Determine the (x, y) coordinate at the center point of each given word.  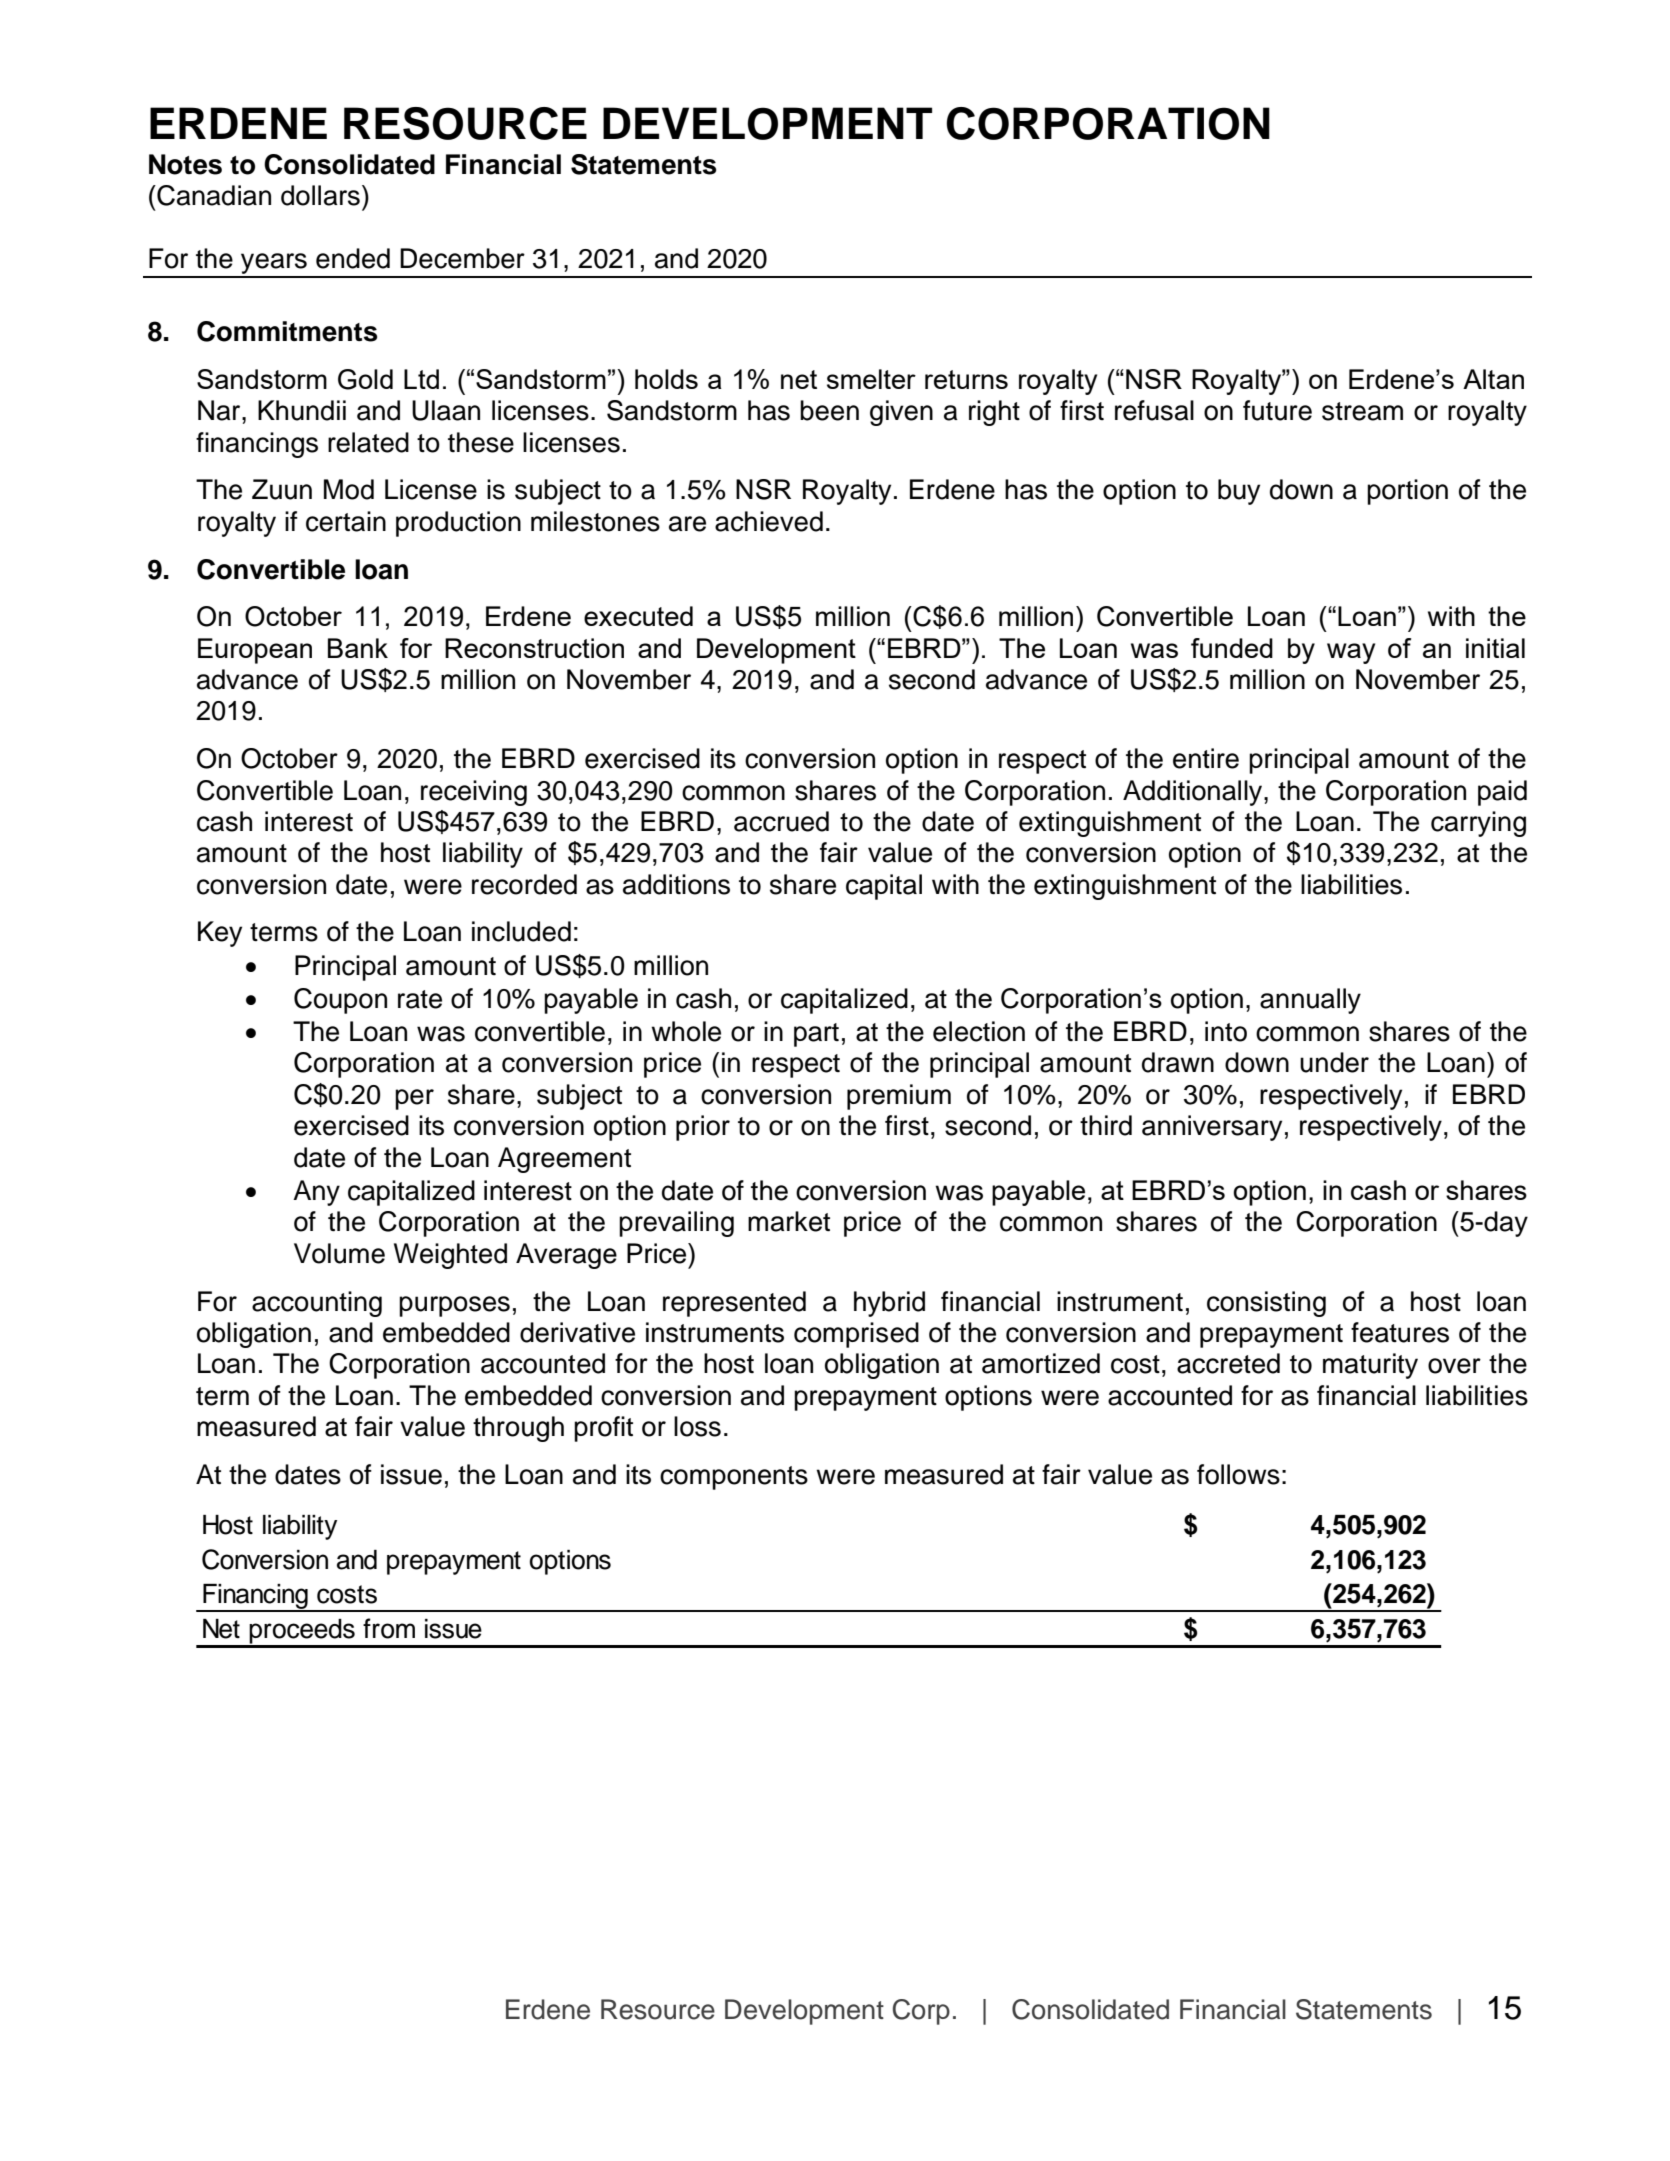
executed (638, 616)
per (414, 1099)
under (1334, 1062)
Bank (358, 648)
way (1351, 653)
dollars (320, 195)
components (734, 1478)
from (389, 1628)
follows (1238, 1474)
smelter (871, 379)
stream (1362, 411)
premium (899, 1097)
